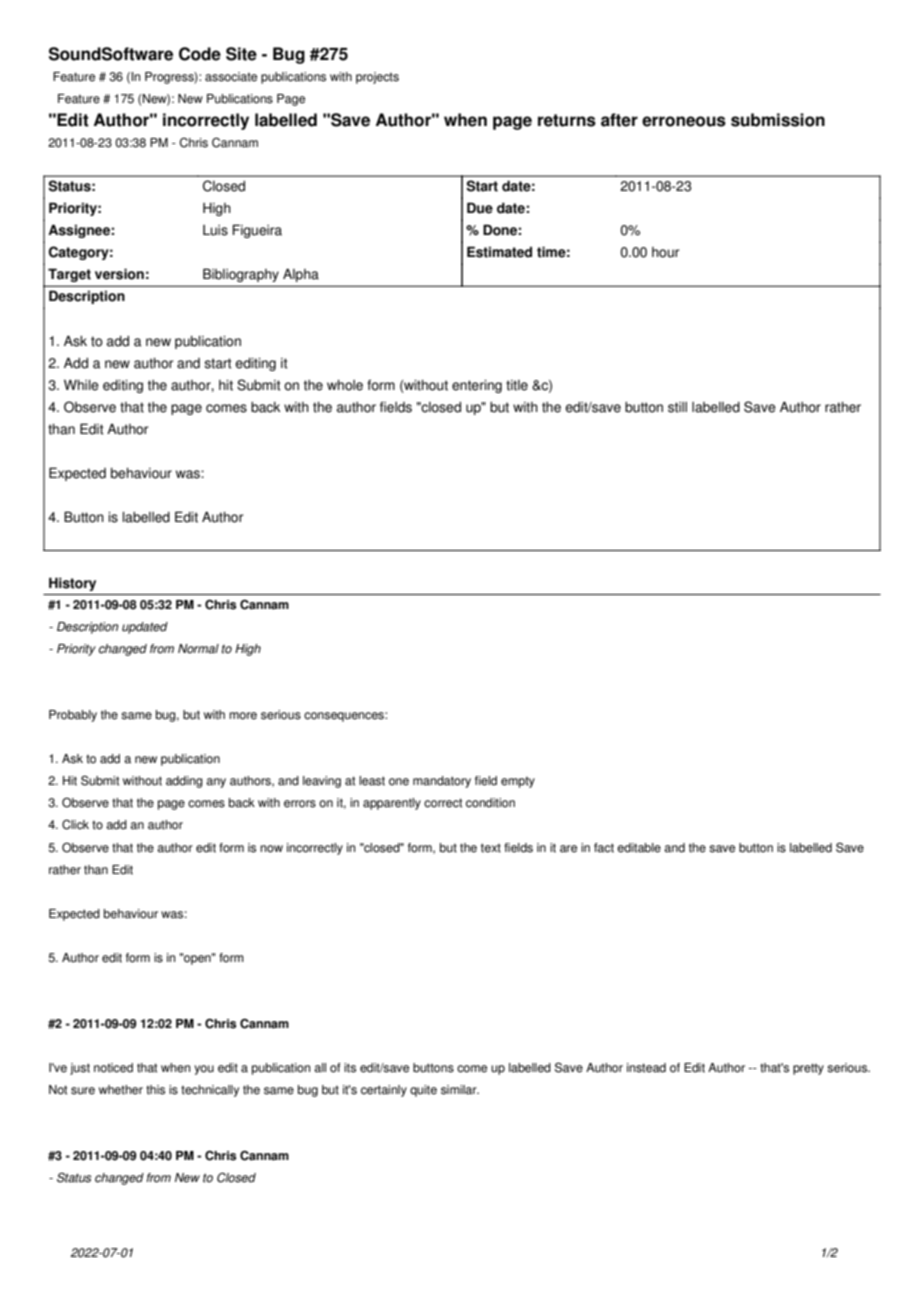 The height and width of the screenshot is (1308, 924). Describe the element at coordinates (200, 54) in the screenshot. I see `Code` at that location.
